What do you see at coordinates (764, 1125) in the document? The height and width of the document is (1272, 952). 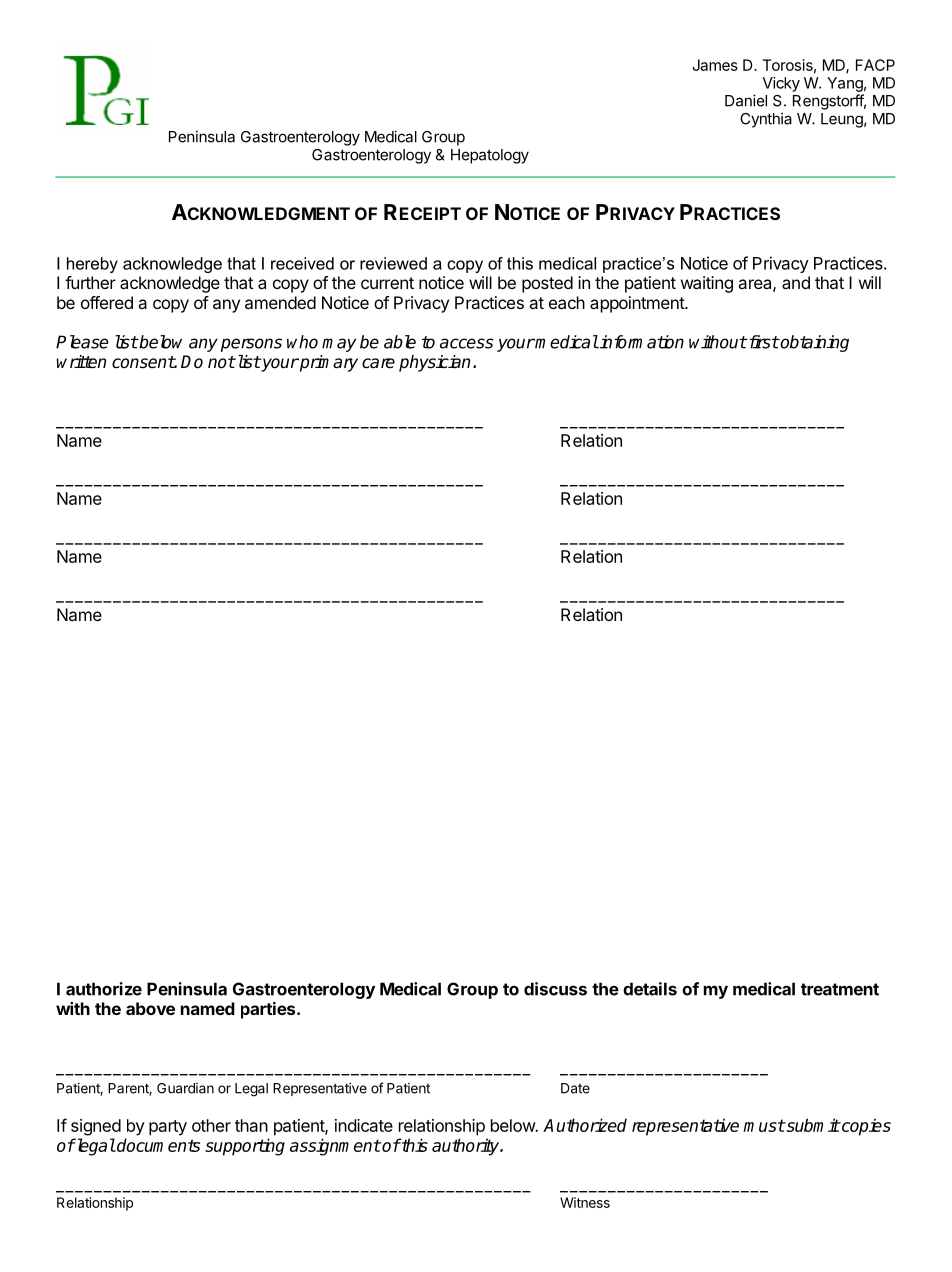 I see `must` at bounding box center [764, 1125].
